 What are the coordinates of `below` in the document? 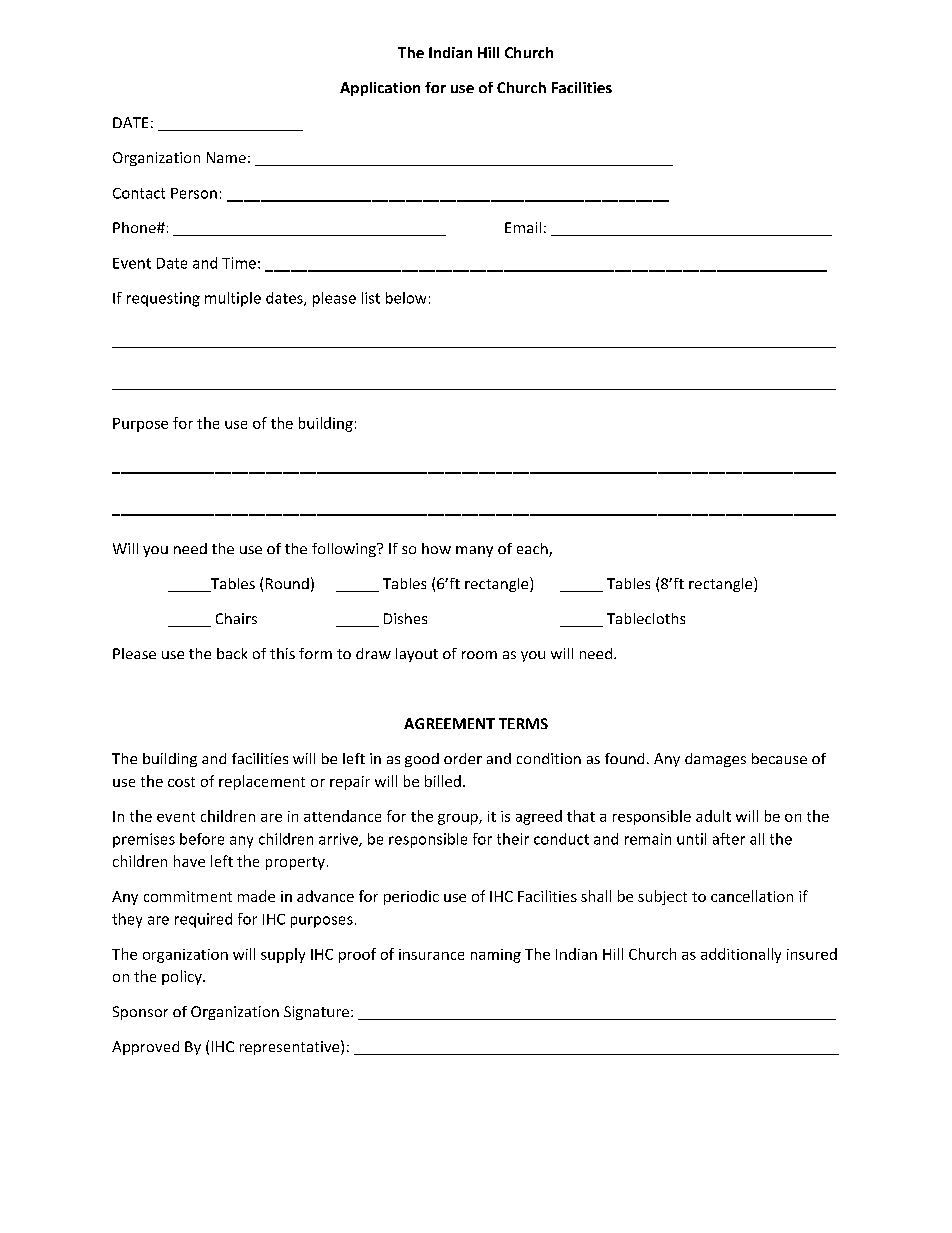 It's located at (406, 298).
